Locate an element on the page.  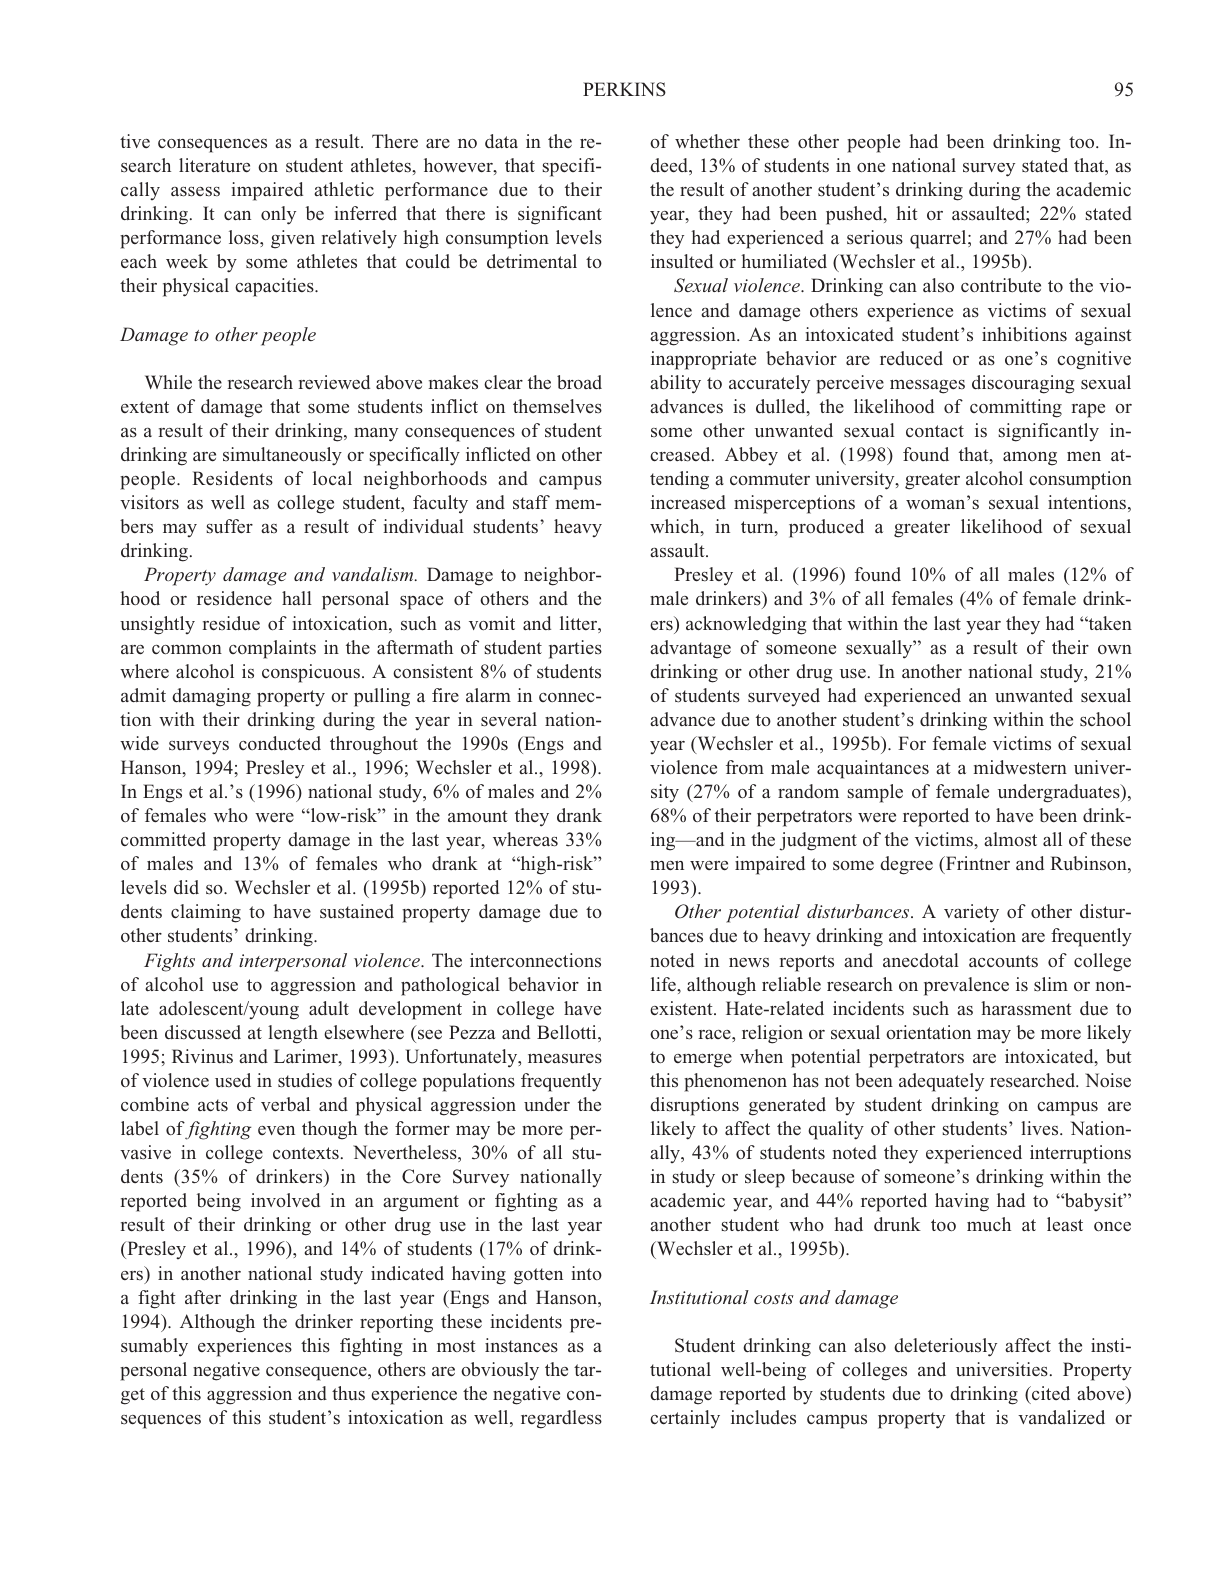
used is located at coordinates (233, 1080).
